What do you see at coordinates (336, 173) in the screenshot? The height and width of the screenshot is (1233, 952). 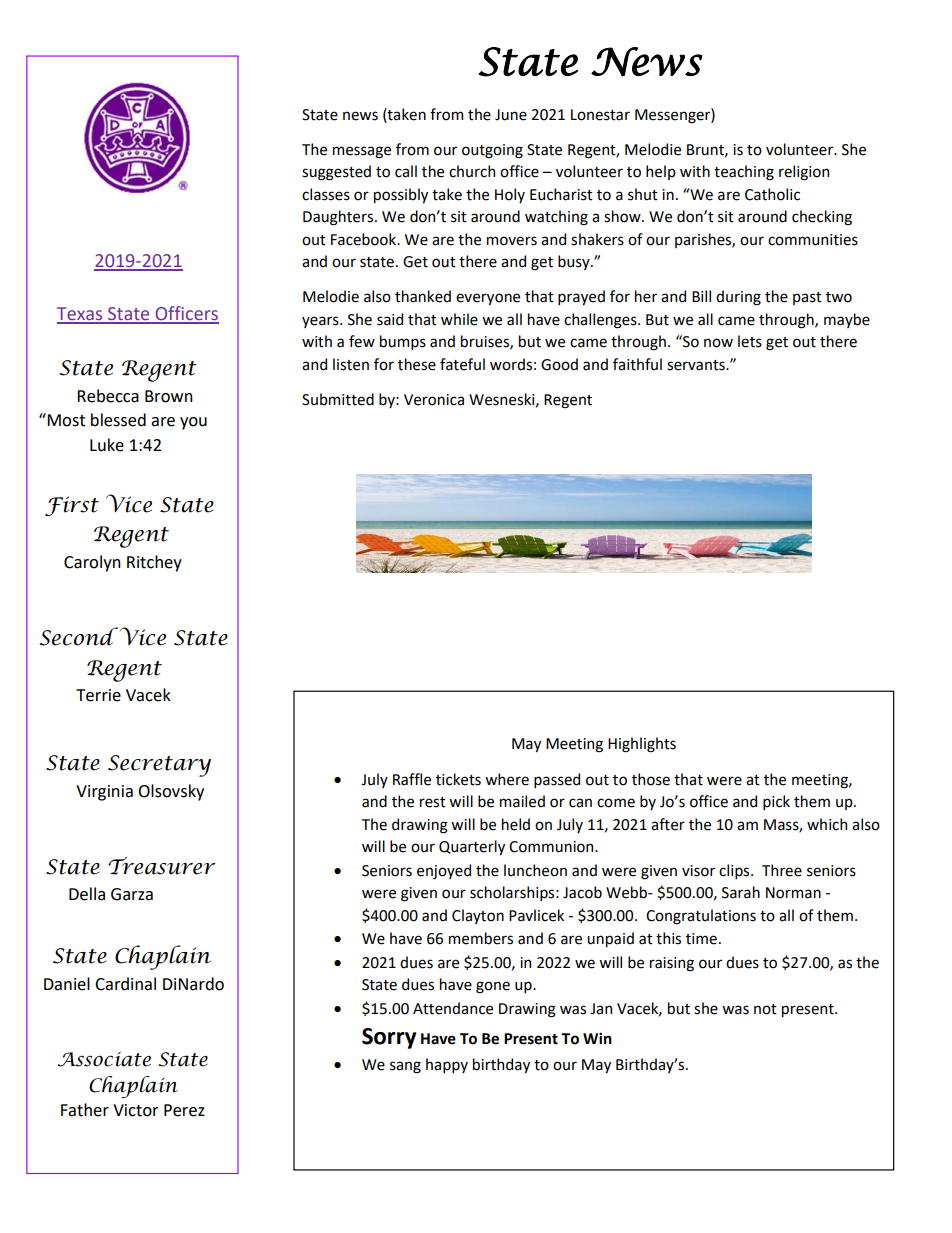 I see `suggested` at bounding box center [336, 173].
